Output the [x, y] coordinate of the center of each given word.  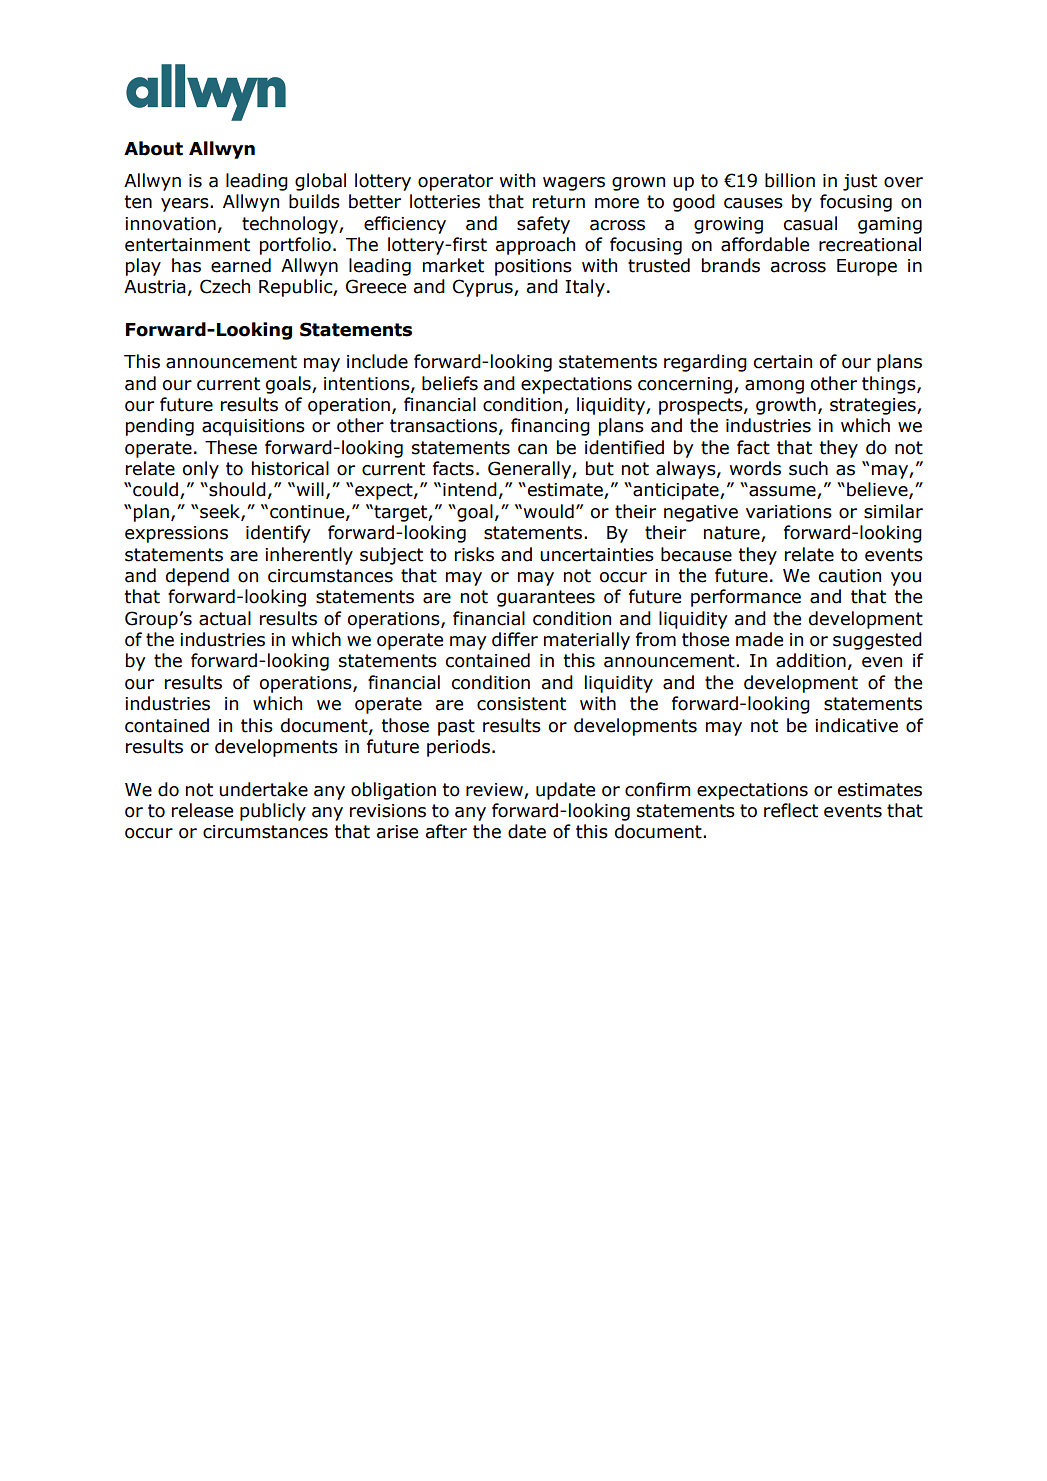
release [202, 810]
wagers [574, 184]
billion [790, 180]
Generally [530, 470]
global [320, 182]
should [236, 489]
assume [782, 492]
